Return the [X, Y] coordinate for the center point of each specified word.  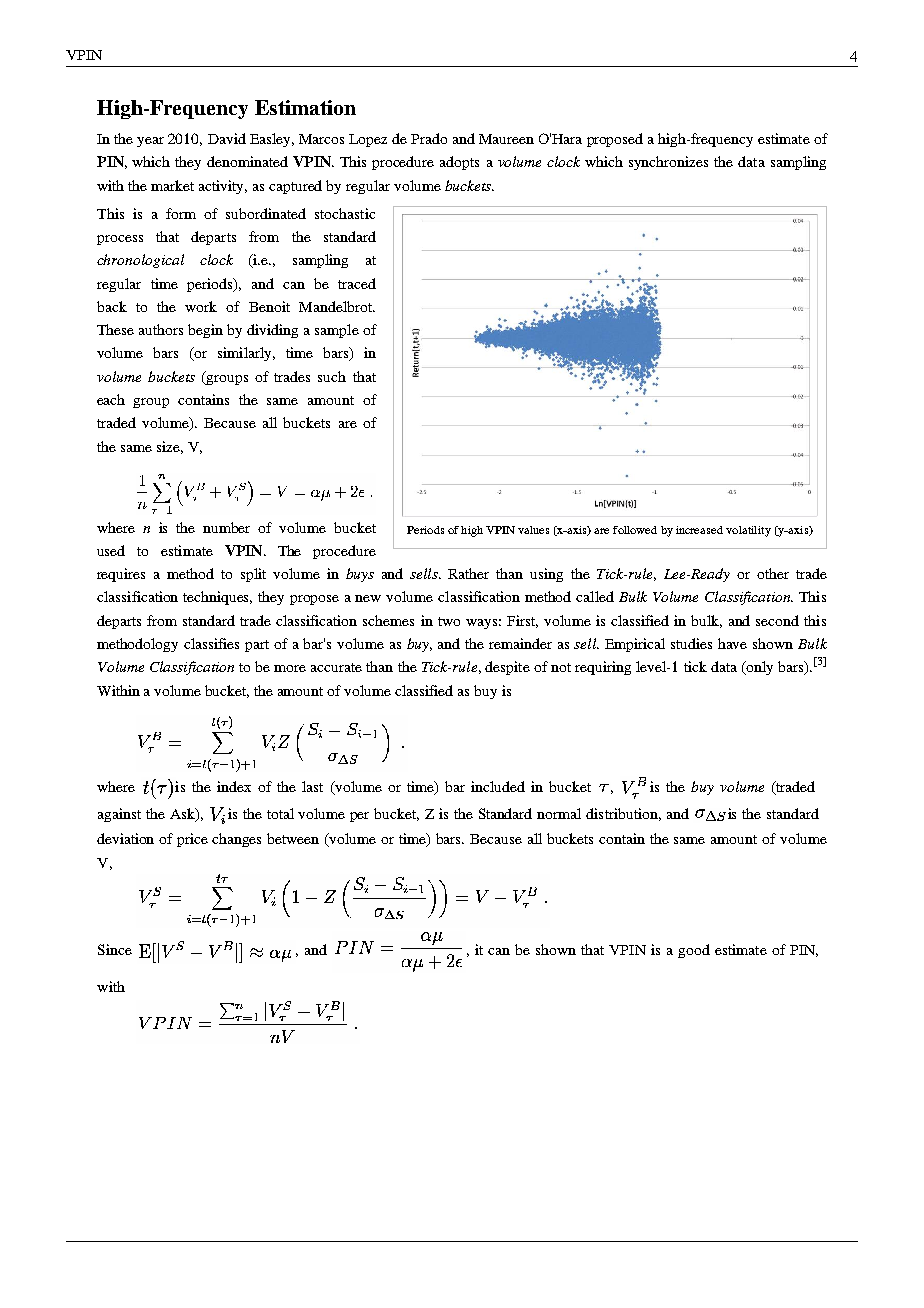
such [332, 376]
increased [699, 530]
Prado [429, 138]
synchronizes [668, 163]
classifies [211, 643]
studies [691, 643]
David [227, 138]
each [111, 399]
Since [115, 949]
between [293, 838]
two [449, 621]
